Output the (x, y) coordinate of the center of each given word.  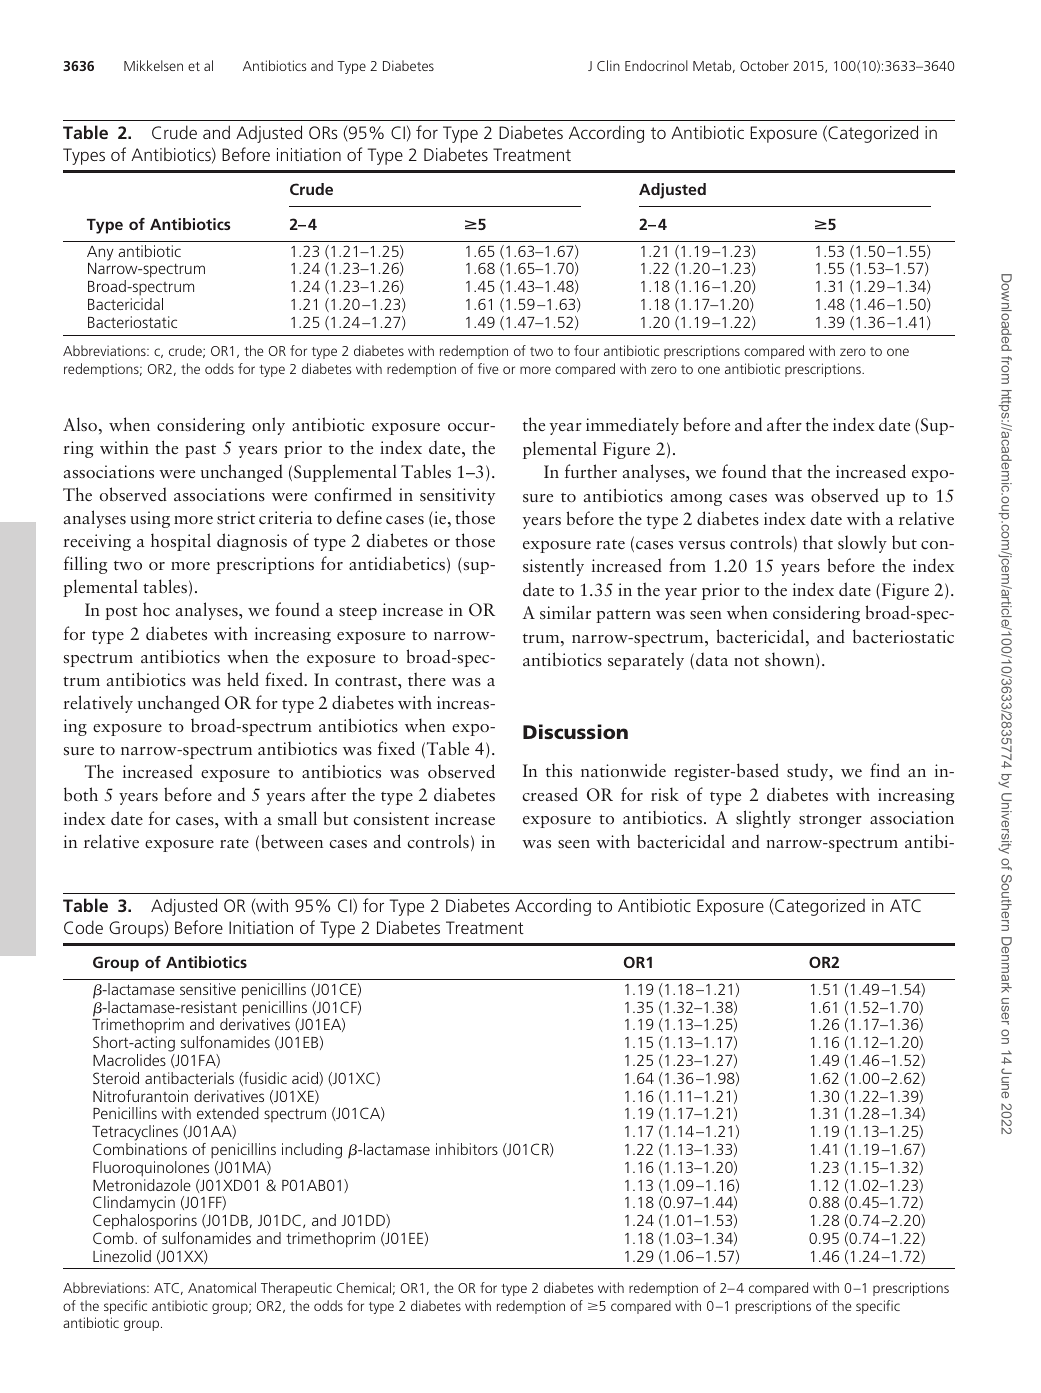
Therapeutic (296, 1289)
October (764, 65)
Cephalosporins (145, 1222)
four (586, 350)
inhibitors (467, 1149)
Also (80, 424)
